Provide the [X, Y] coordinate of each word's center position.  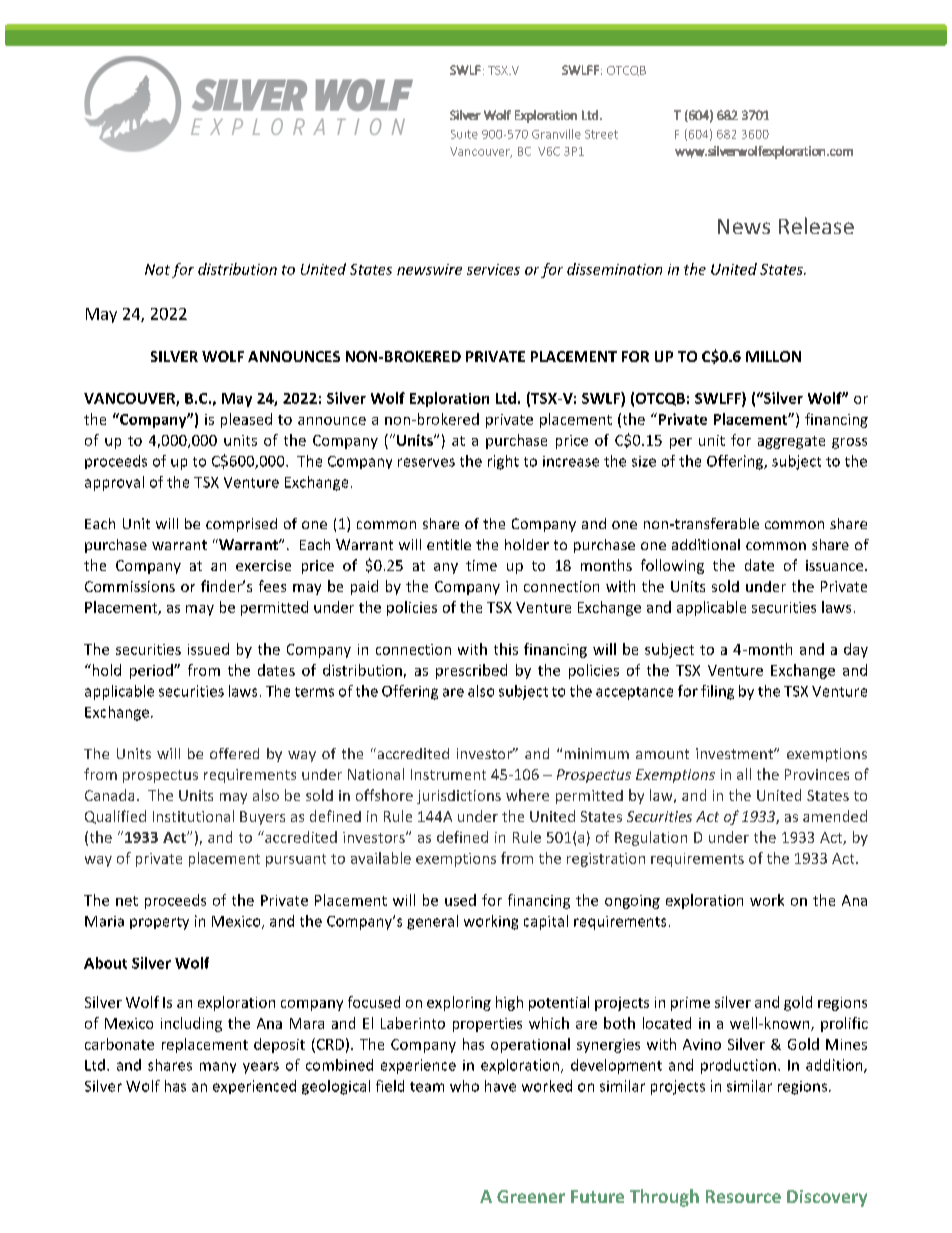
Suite [464, 134]
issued [208, 649]
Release [816, 225]
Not [157, 269]
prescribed [471, 671]
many [218, 1067]
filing [717, 692]
